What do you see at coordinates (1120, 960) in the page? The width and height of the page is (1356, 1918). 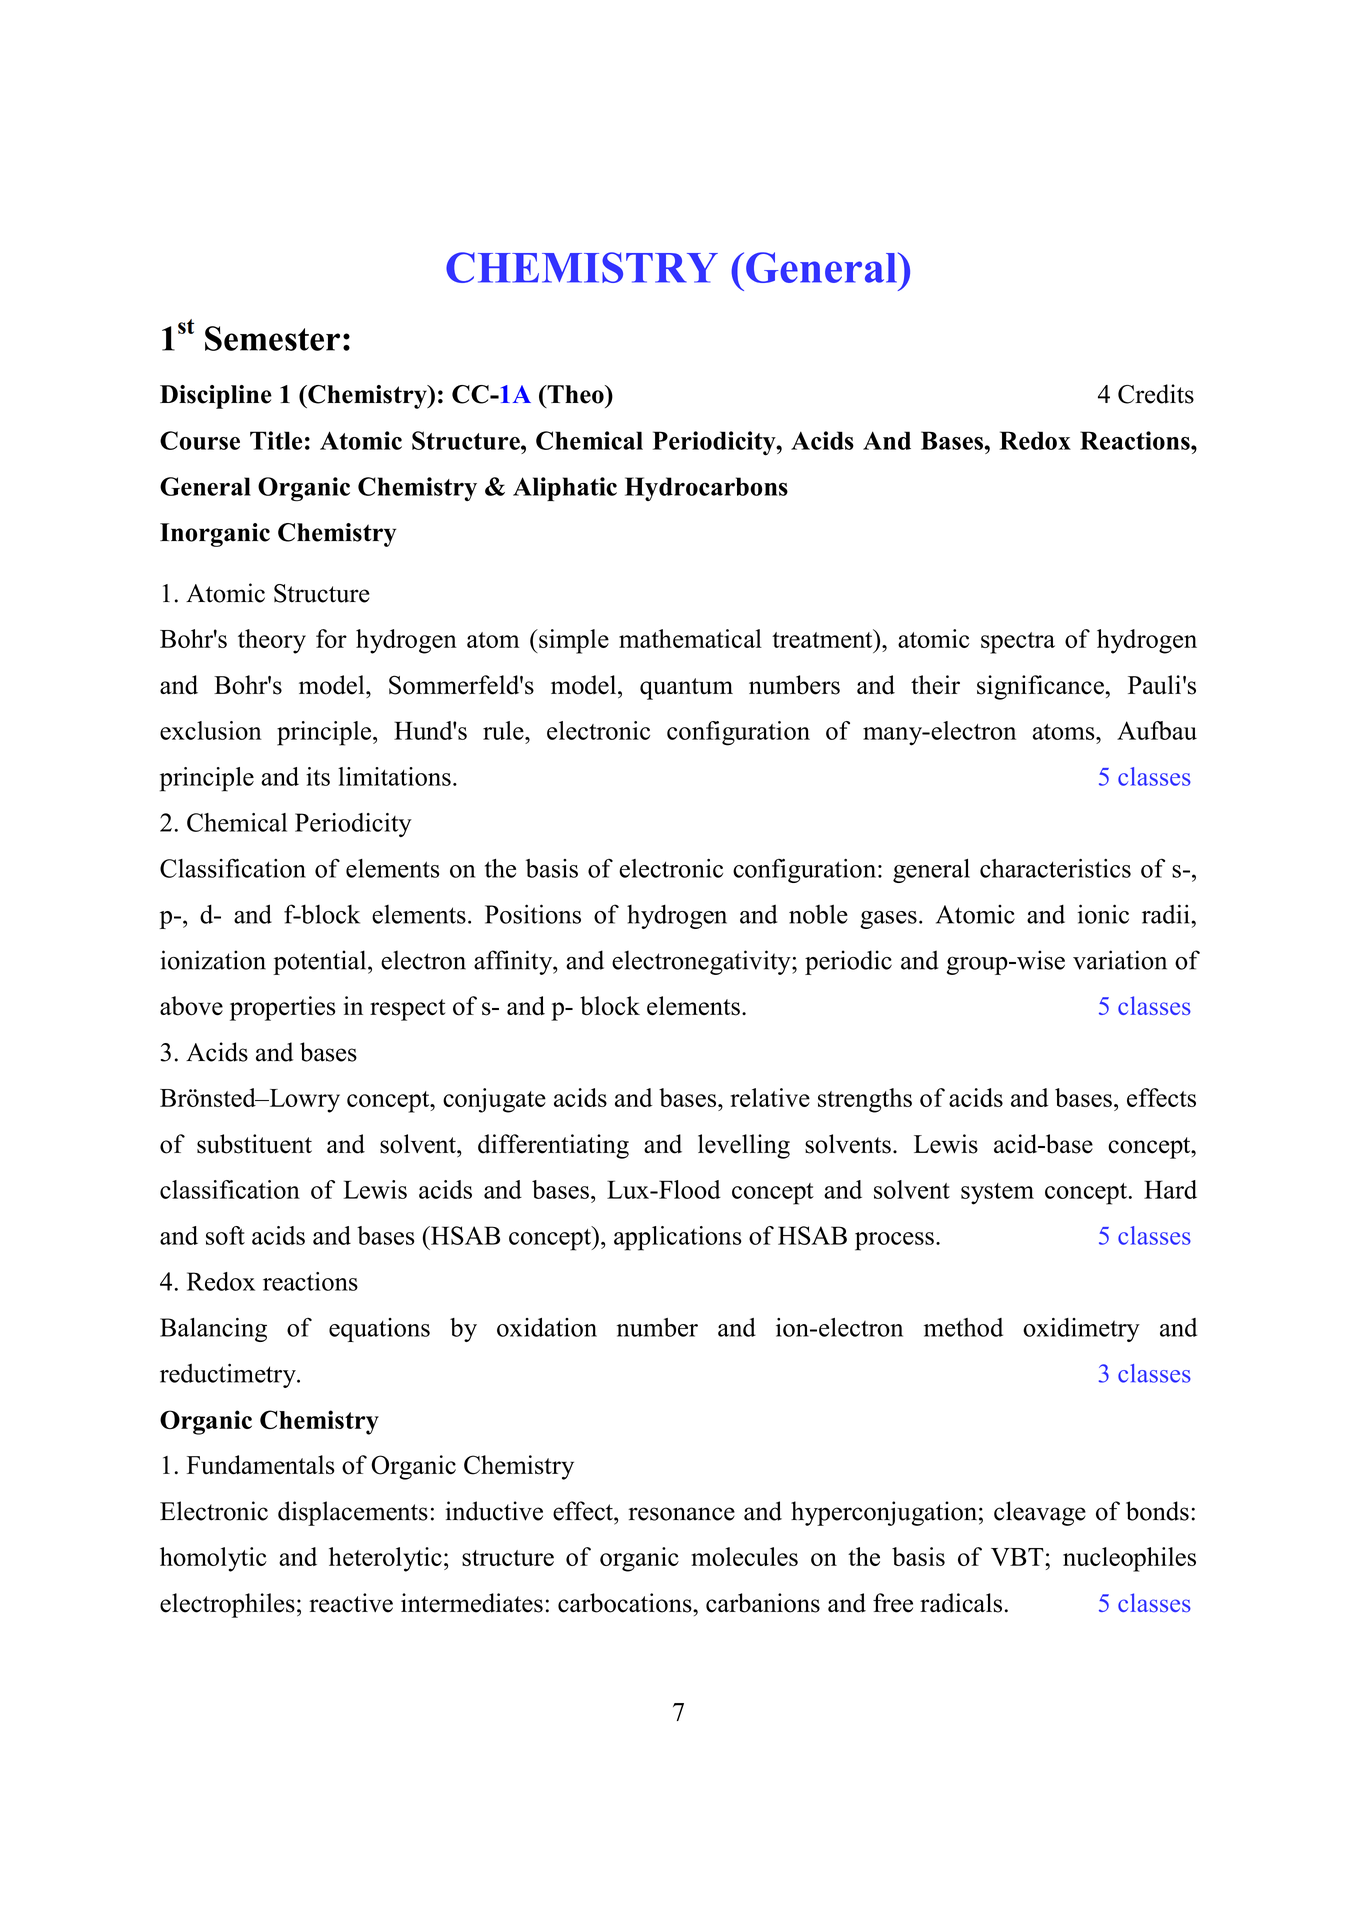 I see `variation` at bounding box center [1120, 960].
